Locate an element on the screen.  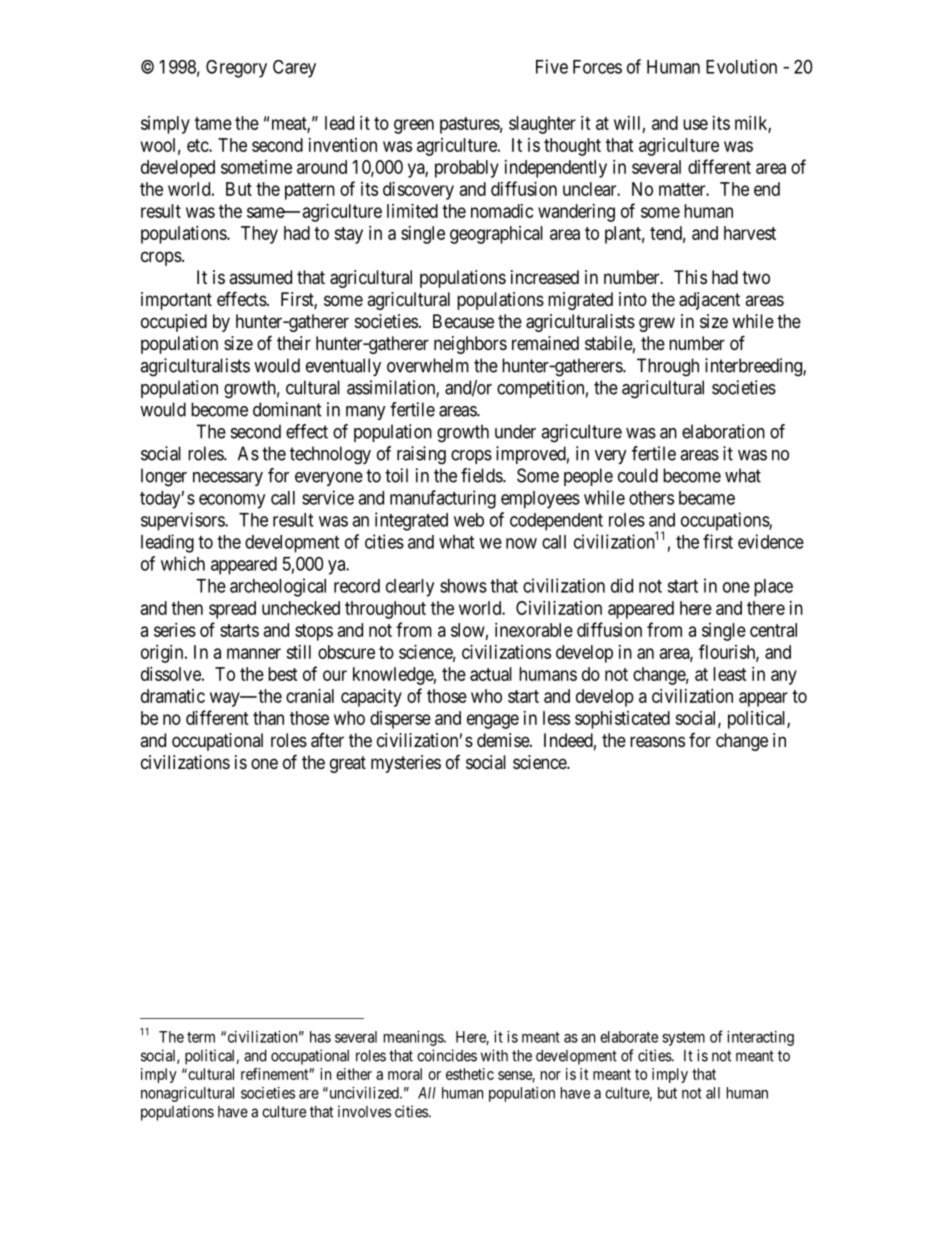
esthetic is located at coordinates (470, 1074).
